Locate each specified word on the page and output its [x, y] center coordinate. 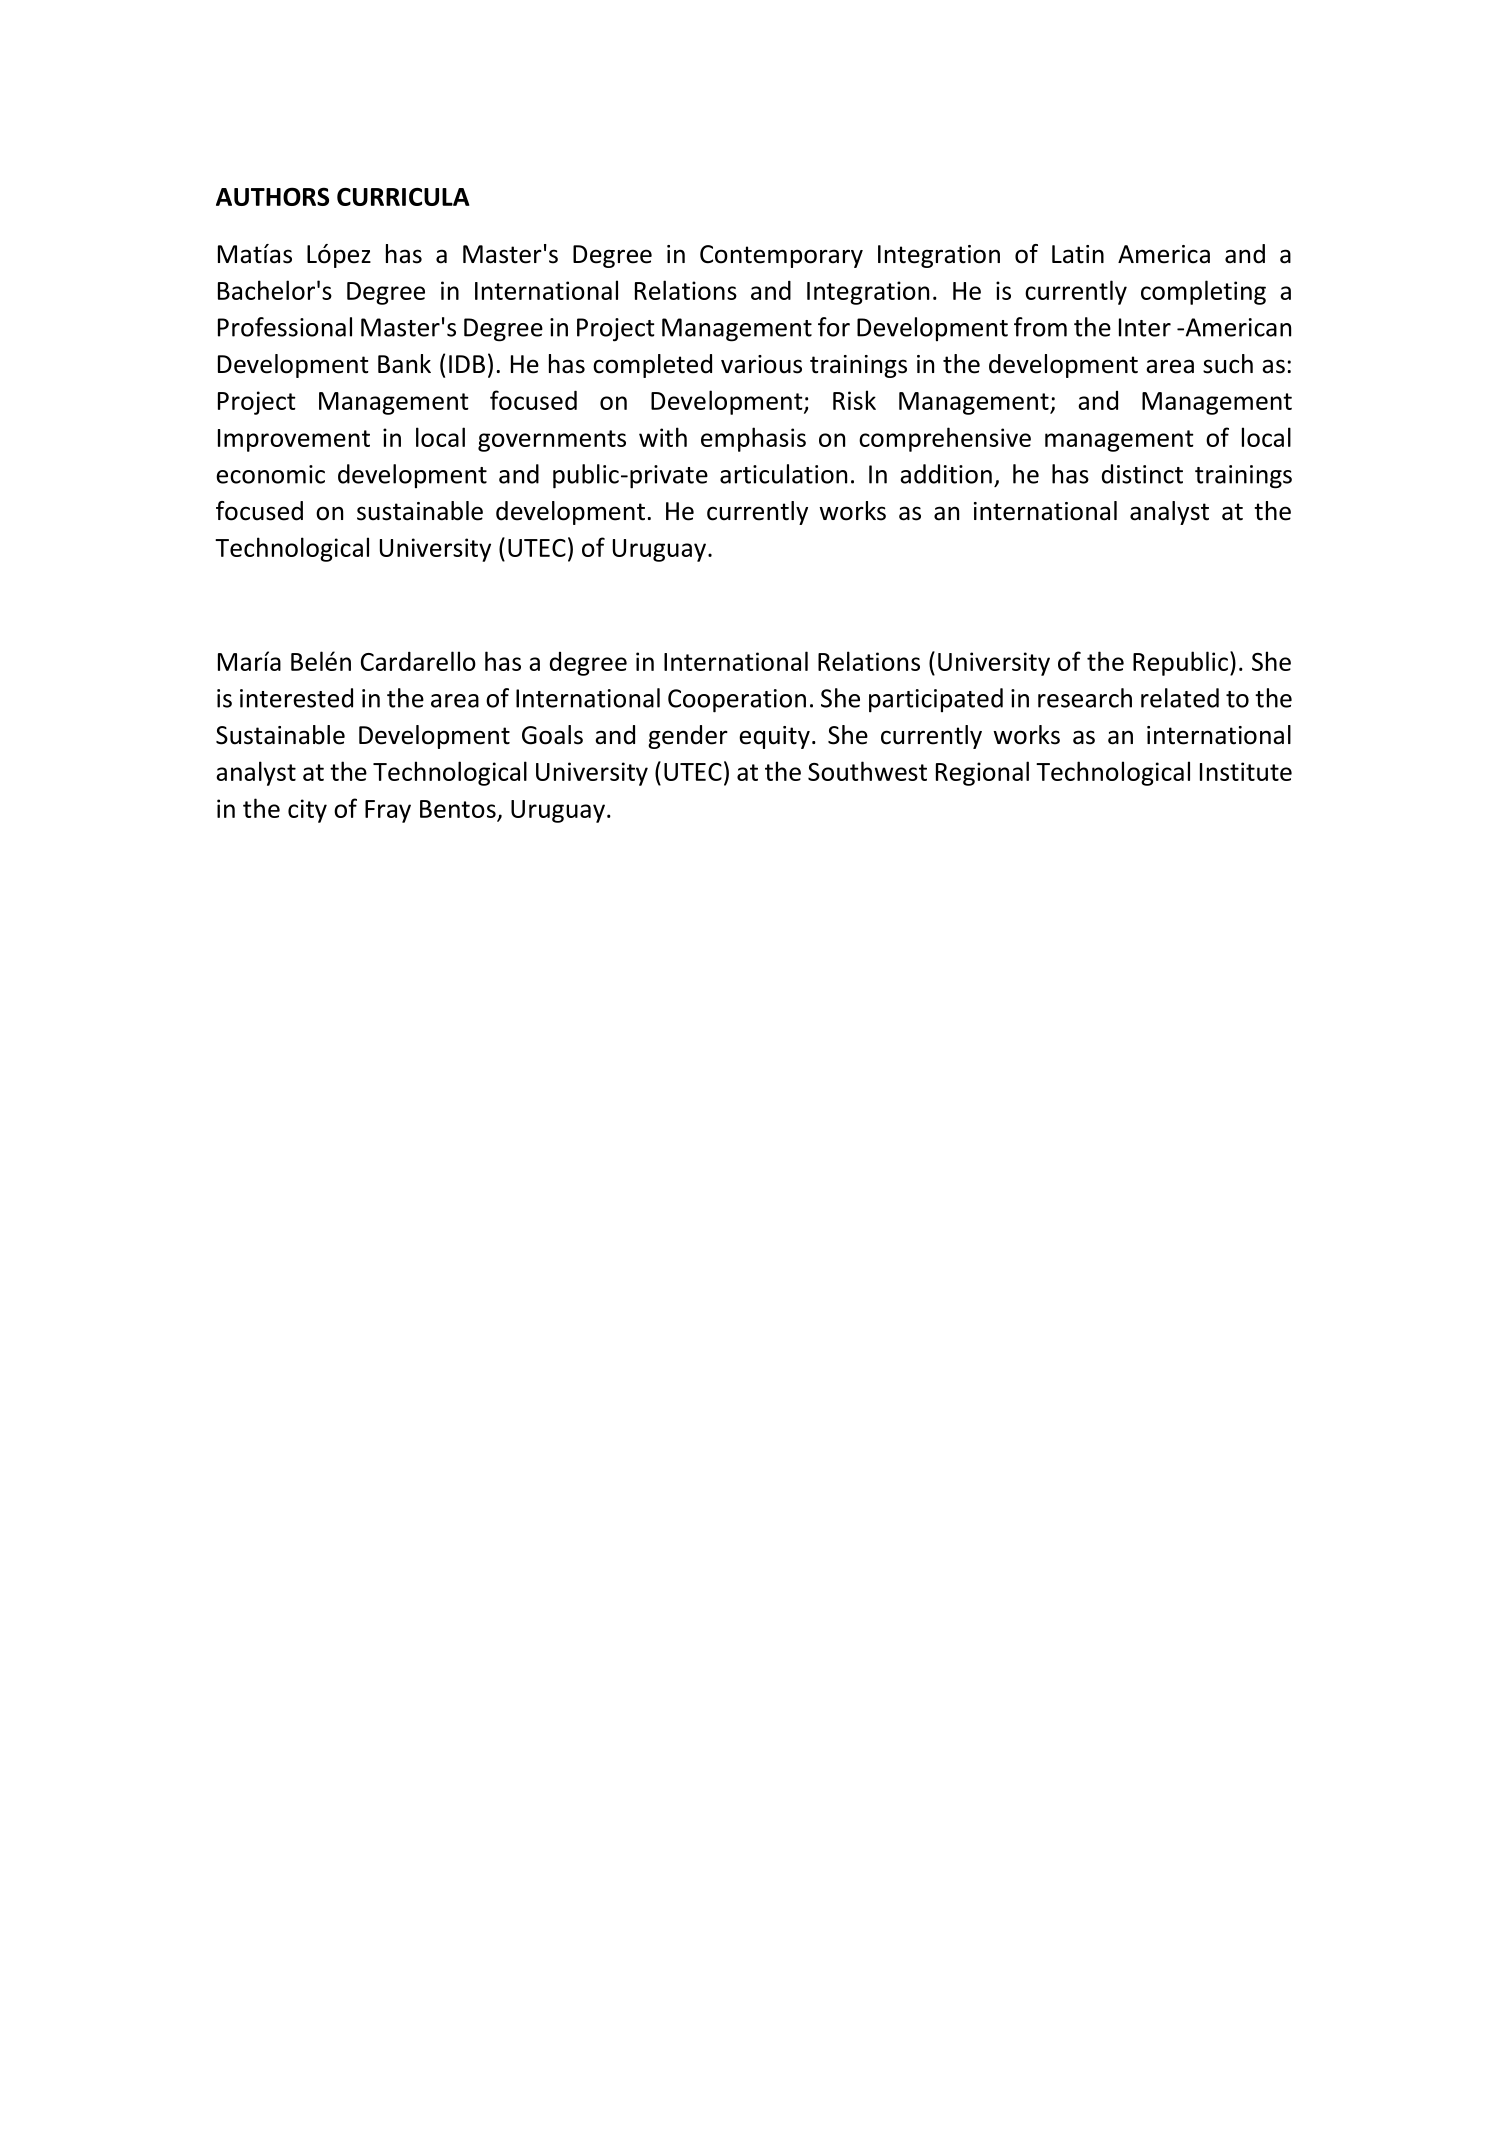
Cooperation [737, 701]
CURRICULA [403, 197]
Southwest [867, 771]
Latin [1078, 254]
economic [270, 474]
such [1228, 364]
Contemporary [781, 256]
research [1085, 698]
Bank [404, 364]
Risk [854, 400]
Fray [388, 811]
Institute [1246, 771]
